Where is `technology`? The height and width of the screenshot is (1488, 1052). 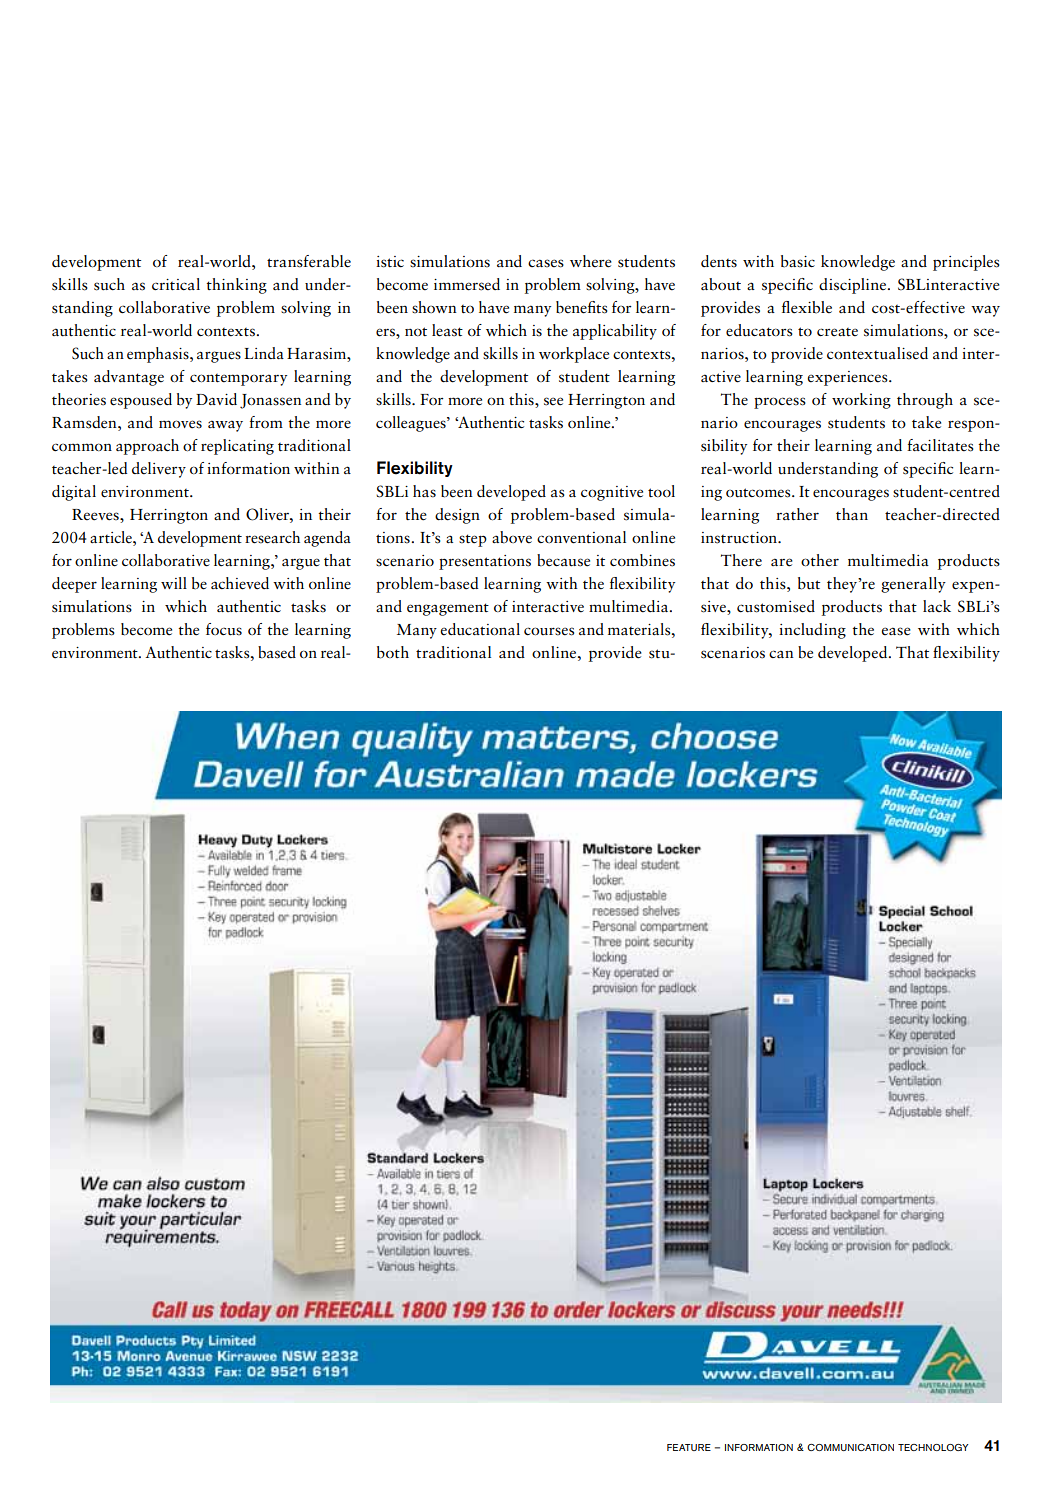 technology is located at coordinates (933, 1447).
